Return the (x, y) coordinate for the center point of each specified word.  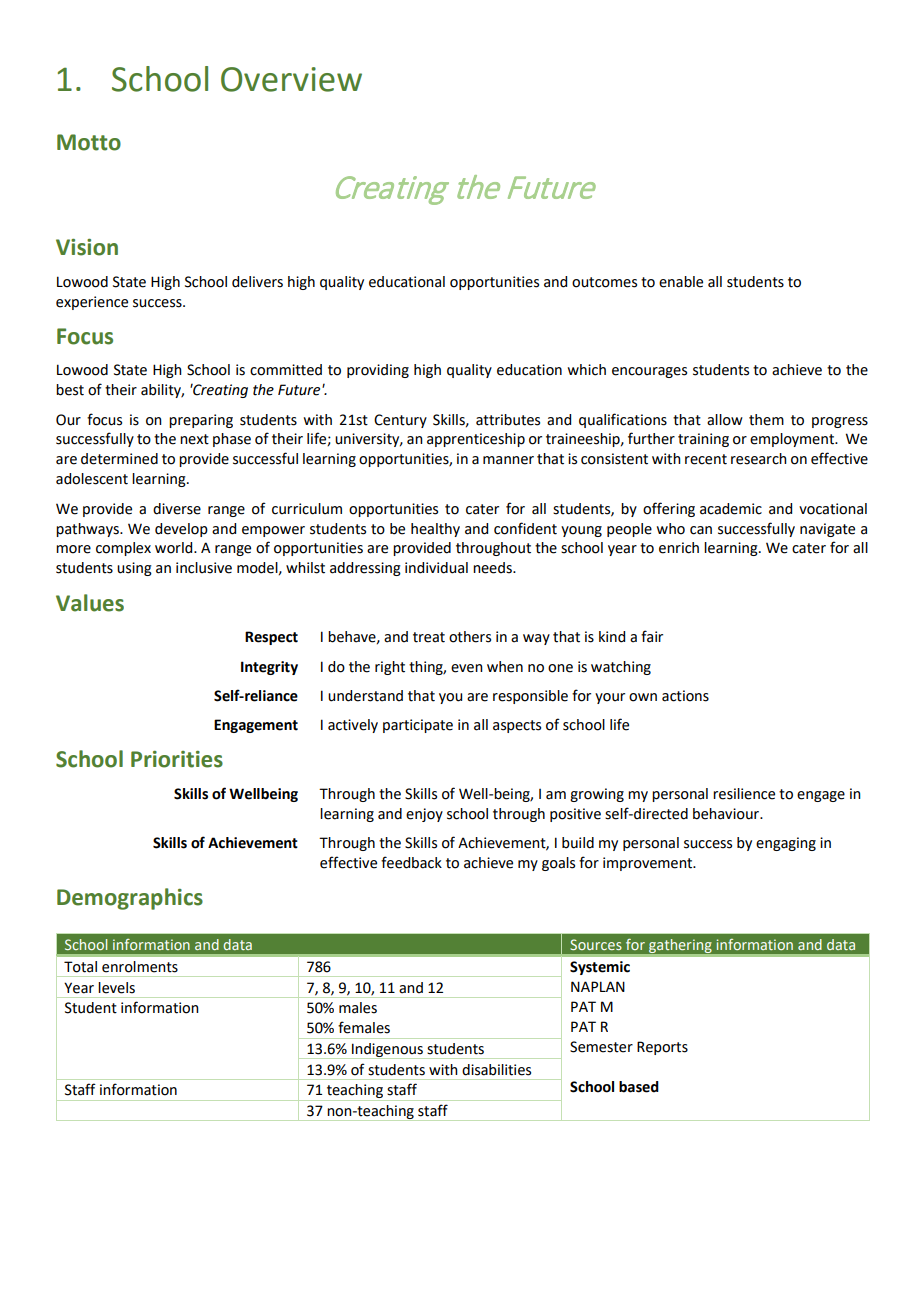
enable (681, 282)
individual (436, 568)
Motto (89, 142)
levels (116, 988)
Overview (291, 79)
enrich (679, 548)
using (134, 569)
